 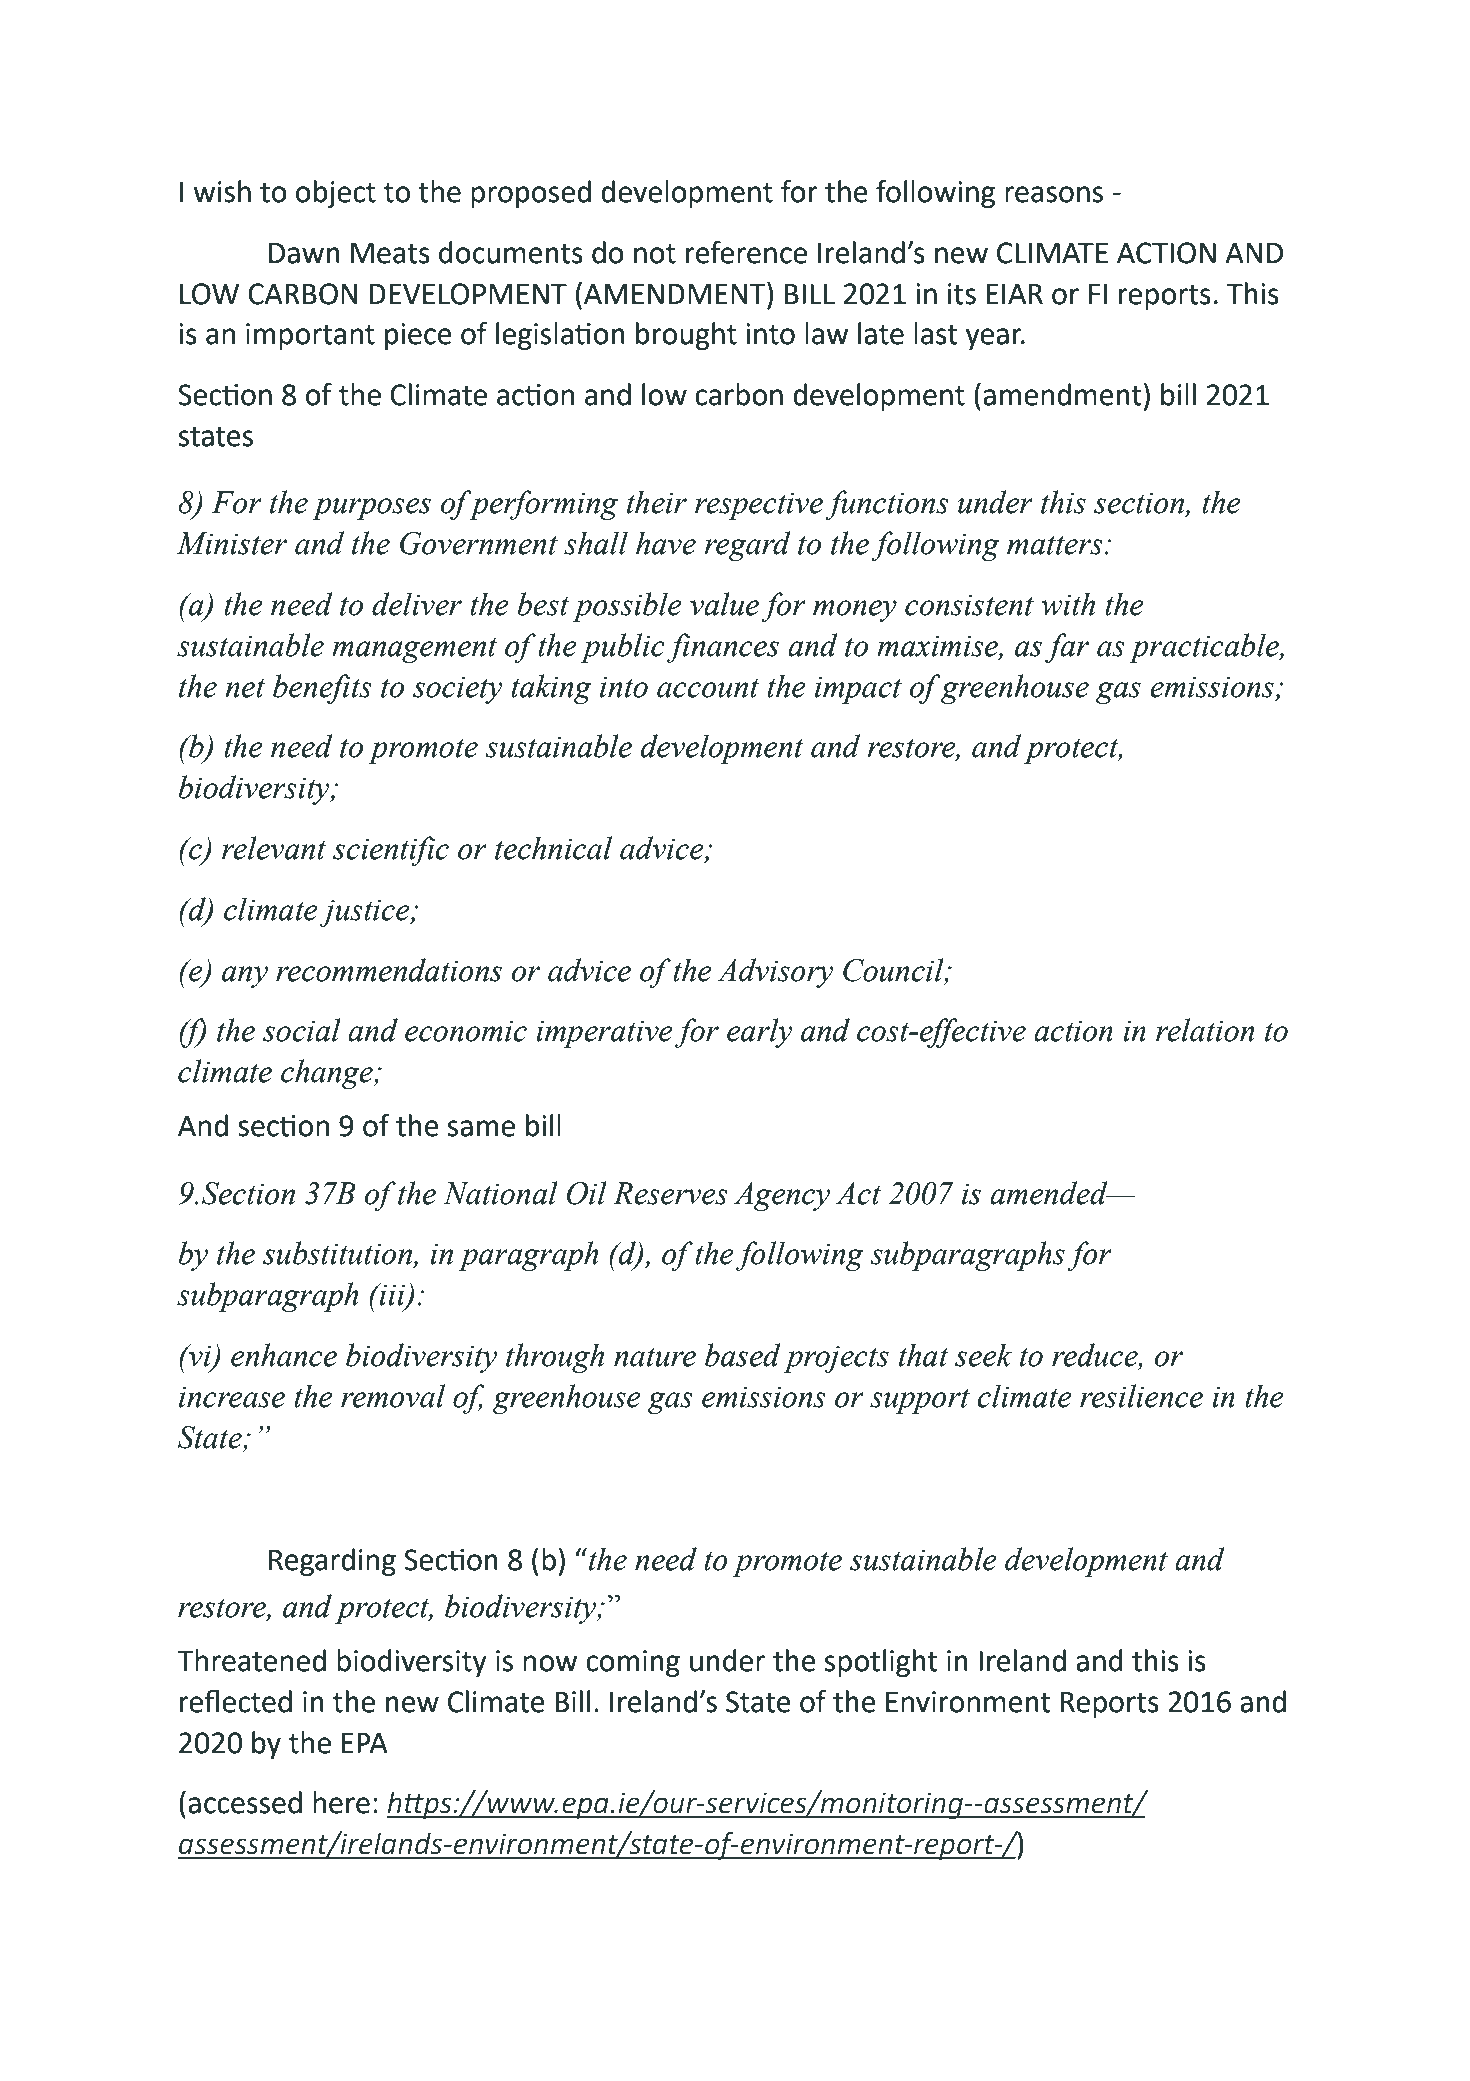 What do you see at coordinates (341, 1802) in the image?
I see `here` at bounding box center [341, 1802].
